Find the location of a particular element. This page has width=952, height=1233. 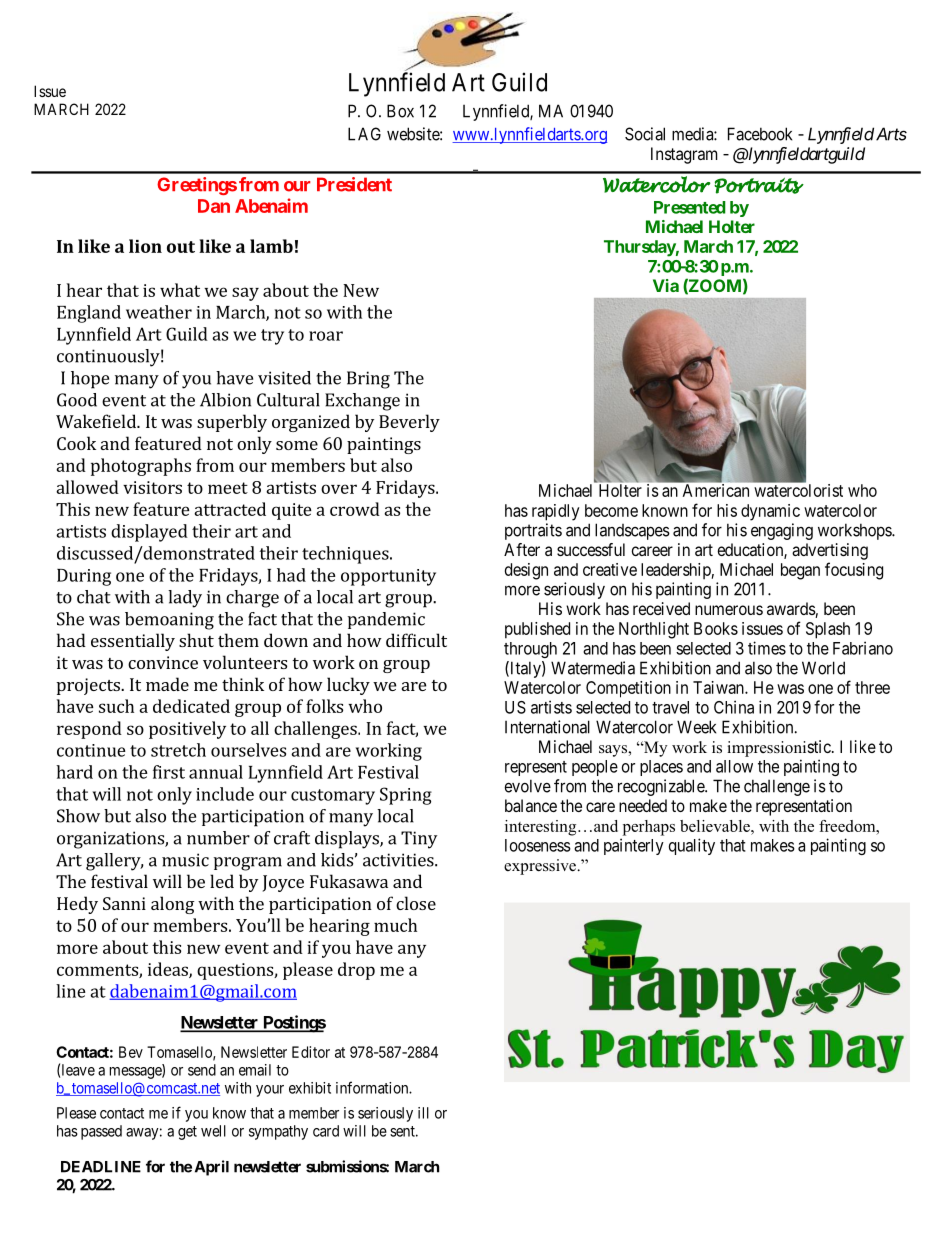

Dan is located at coordinates (214, 206).
